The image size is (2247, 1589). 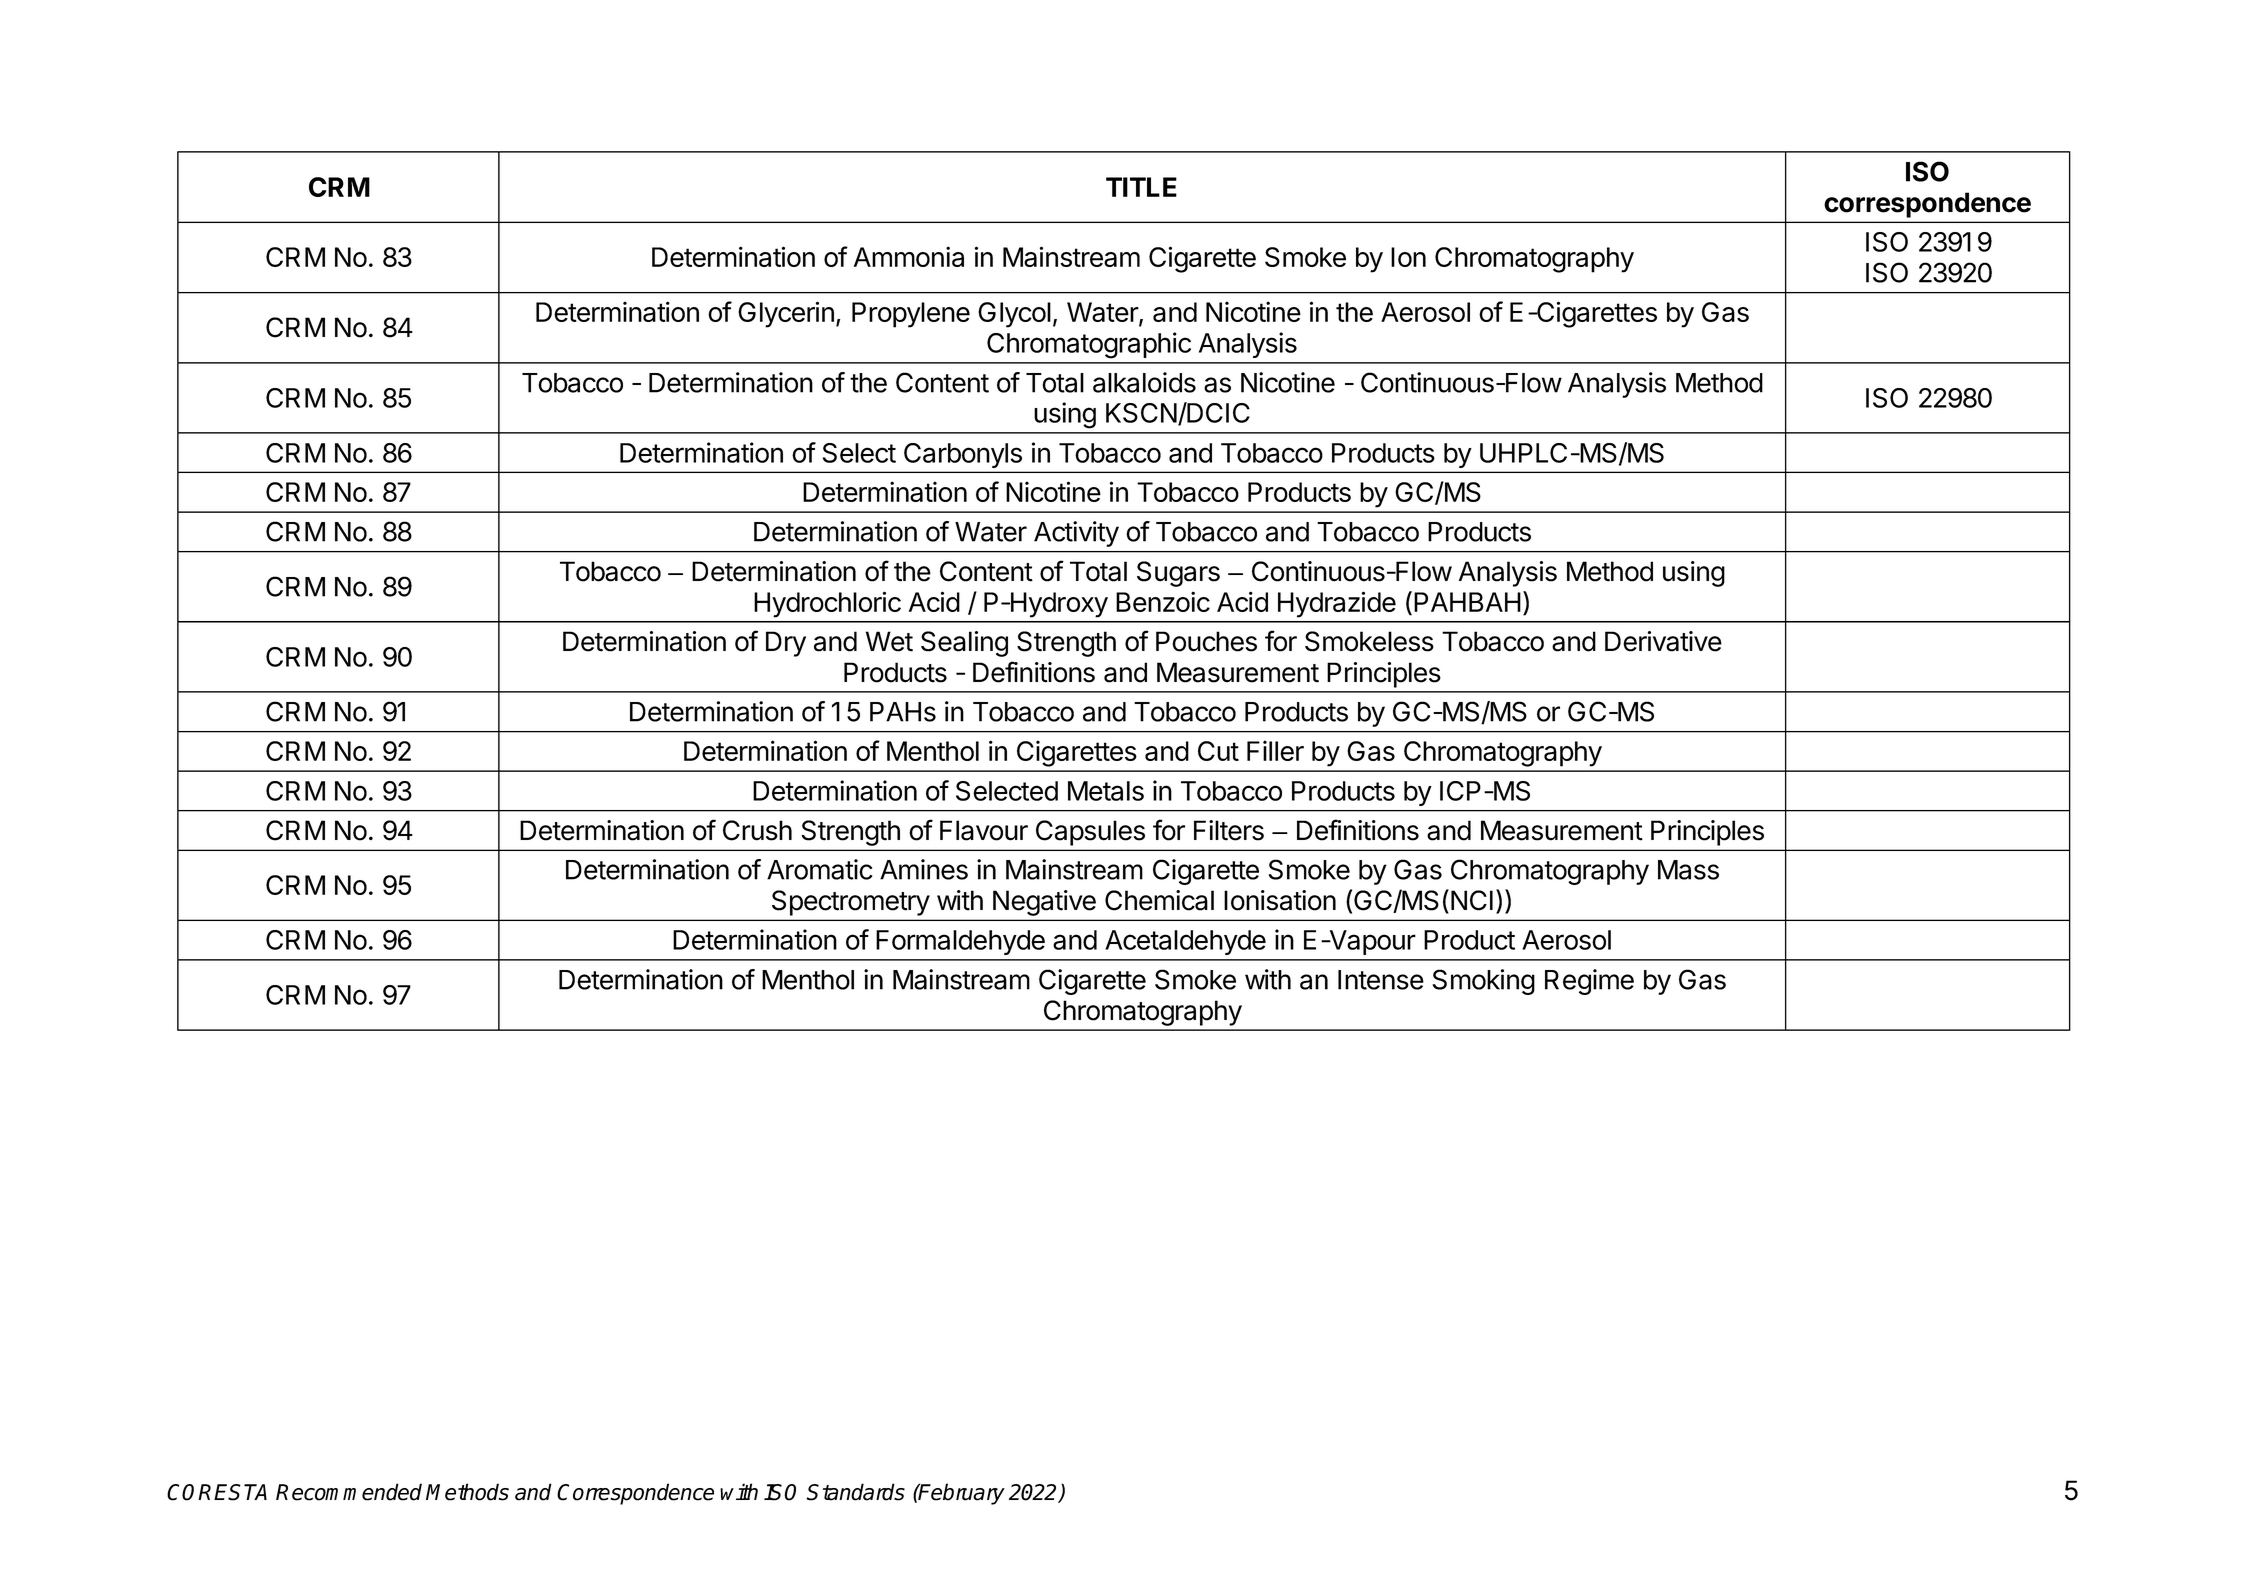 What do you see at coordinates (1178, 574) in the screenshot?
I see `Sugars` at bounding box center [1178, 574].
